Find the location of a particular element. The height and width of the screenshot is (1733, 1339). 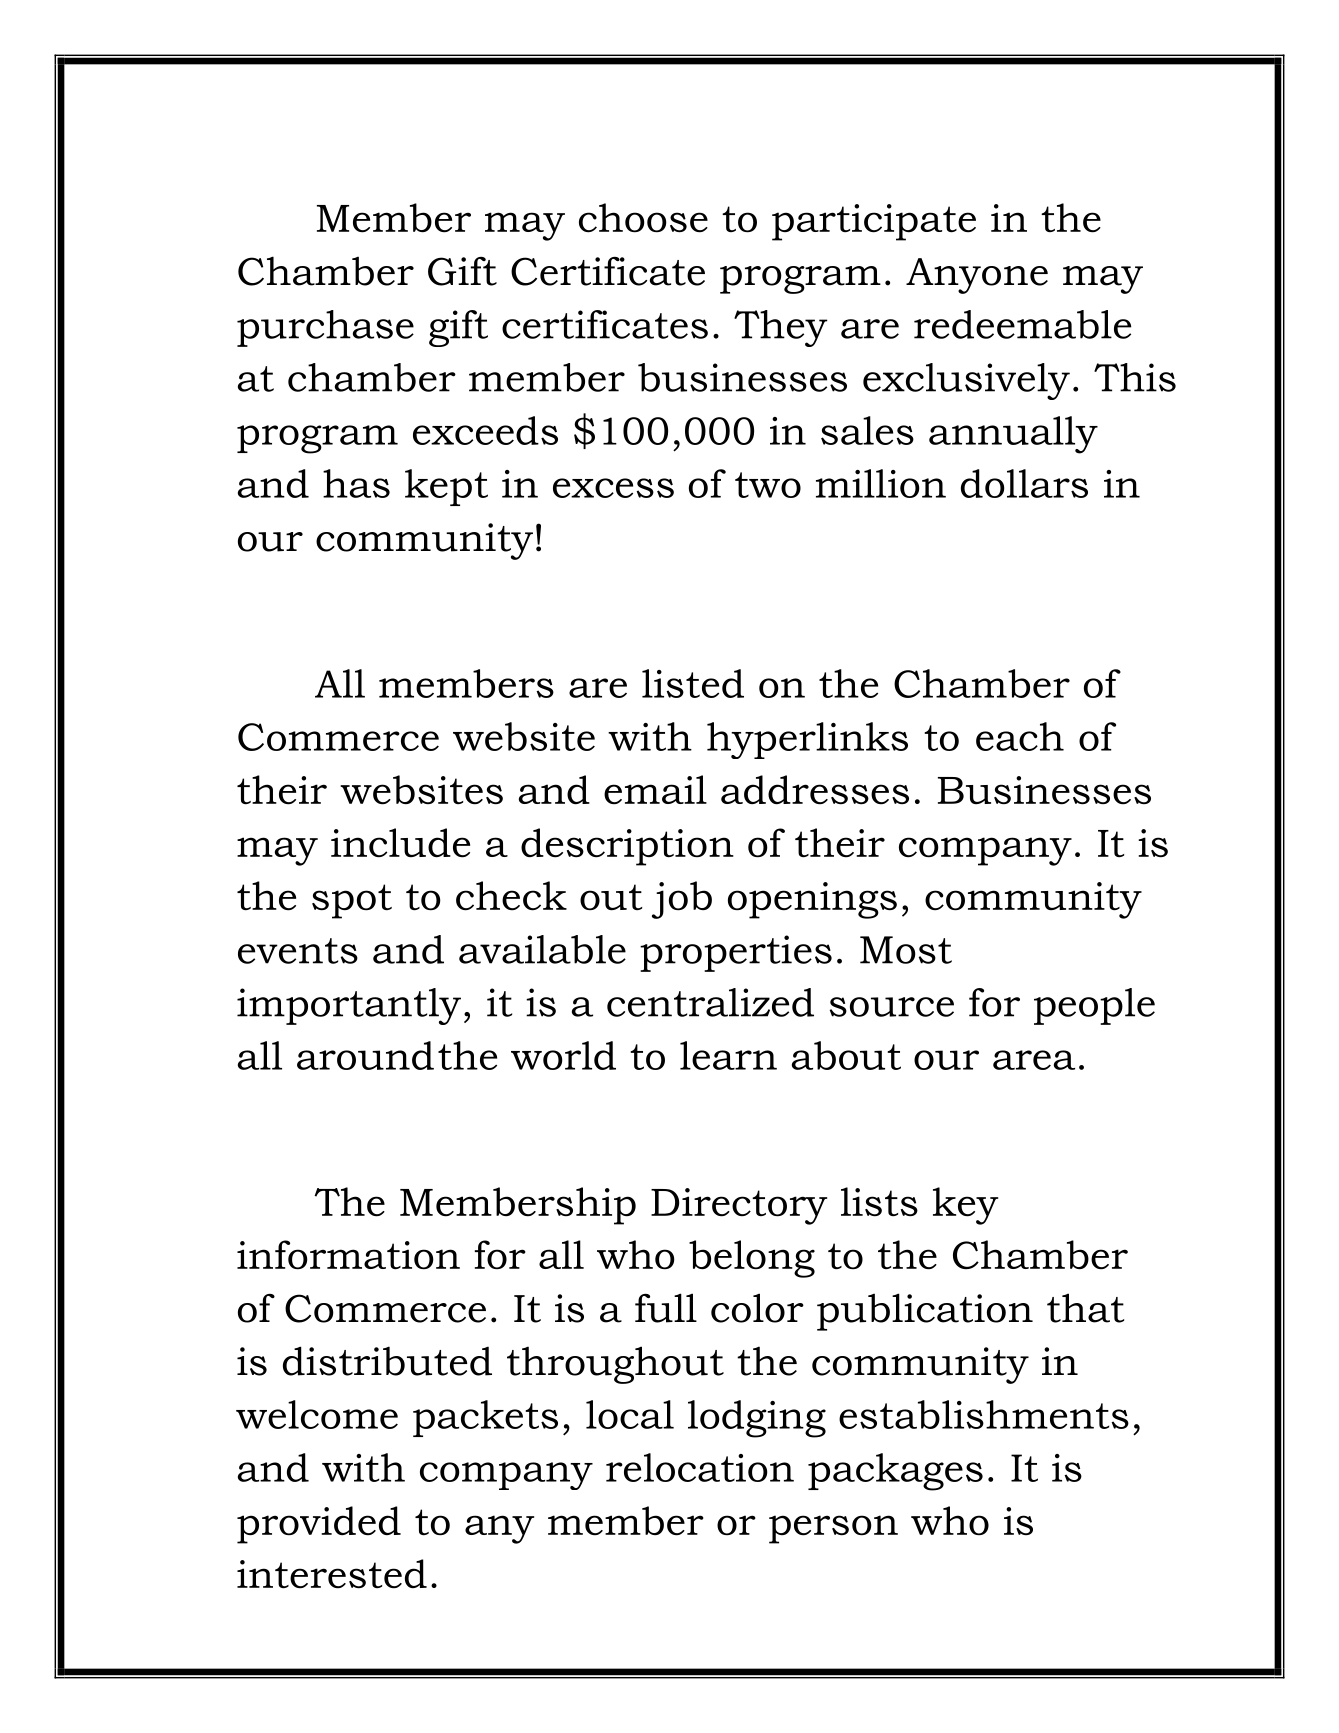

include is located at coordinates (400, 843).
